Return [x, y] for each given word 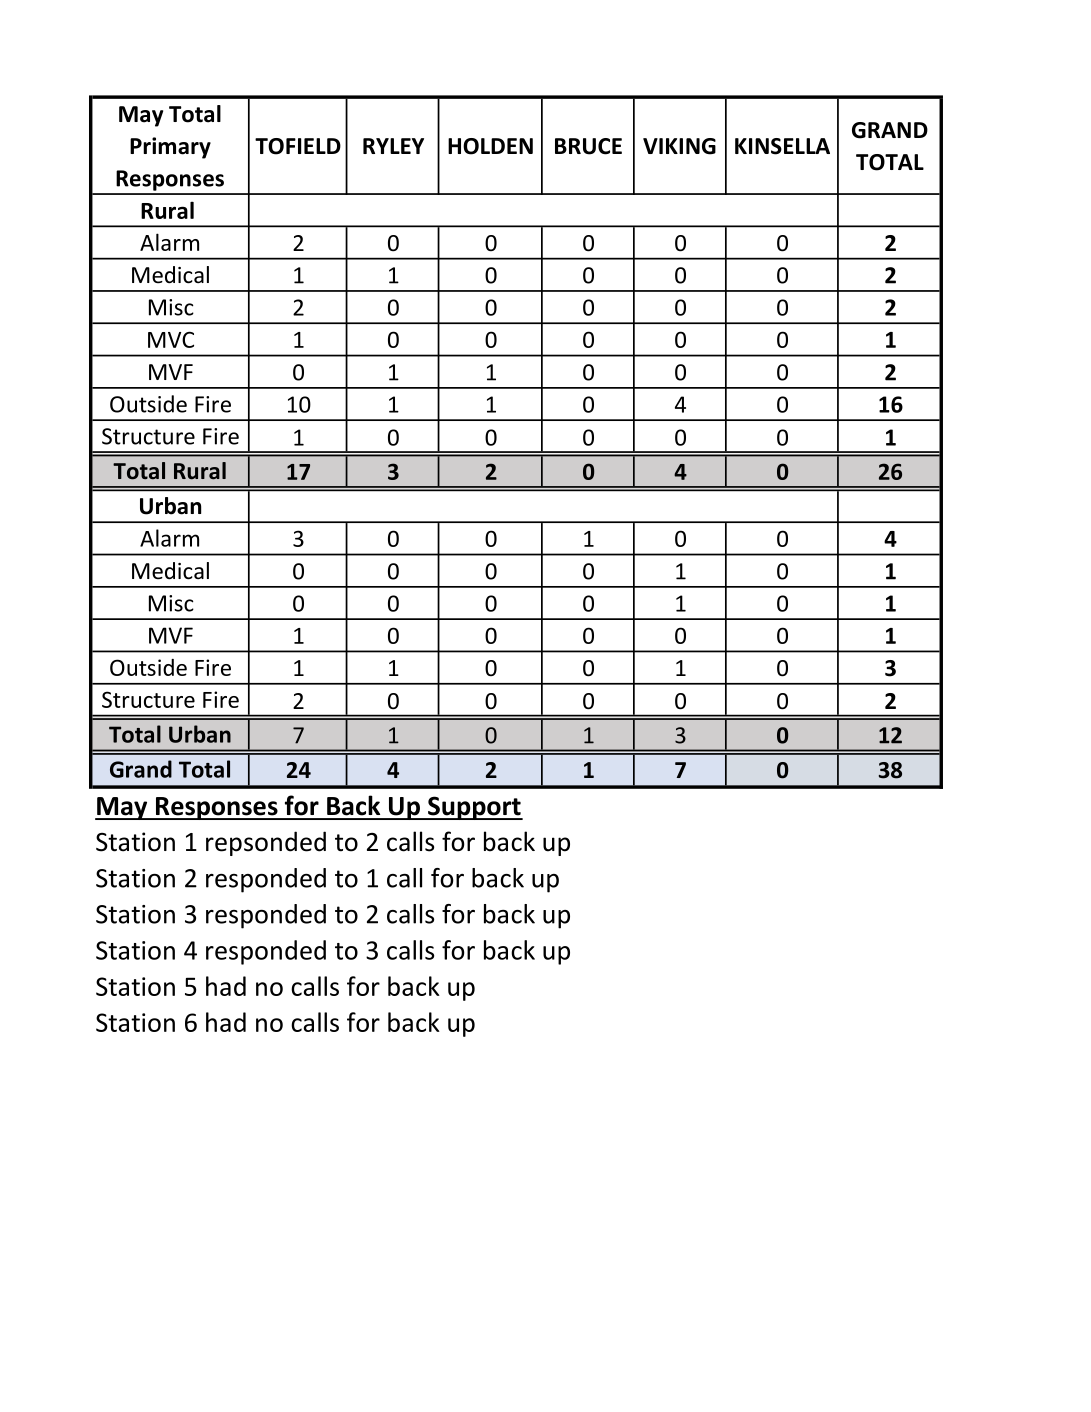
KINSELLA [782, 146]
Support [474, 808]
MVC [171, 339]
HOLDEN [490, 146]
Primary [170, 148]
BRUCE [588, 146]
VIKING [679, 146]
